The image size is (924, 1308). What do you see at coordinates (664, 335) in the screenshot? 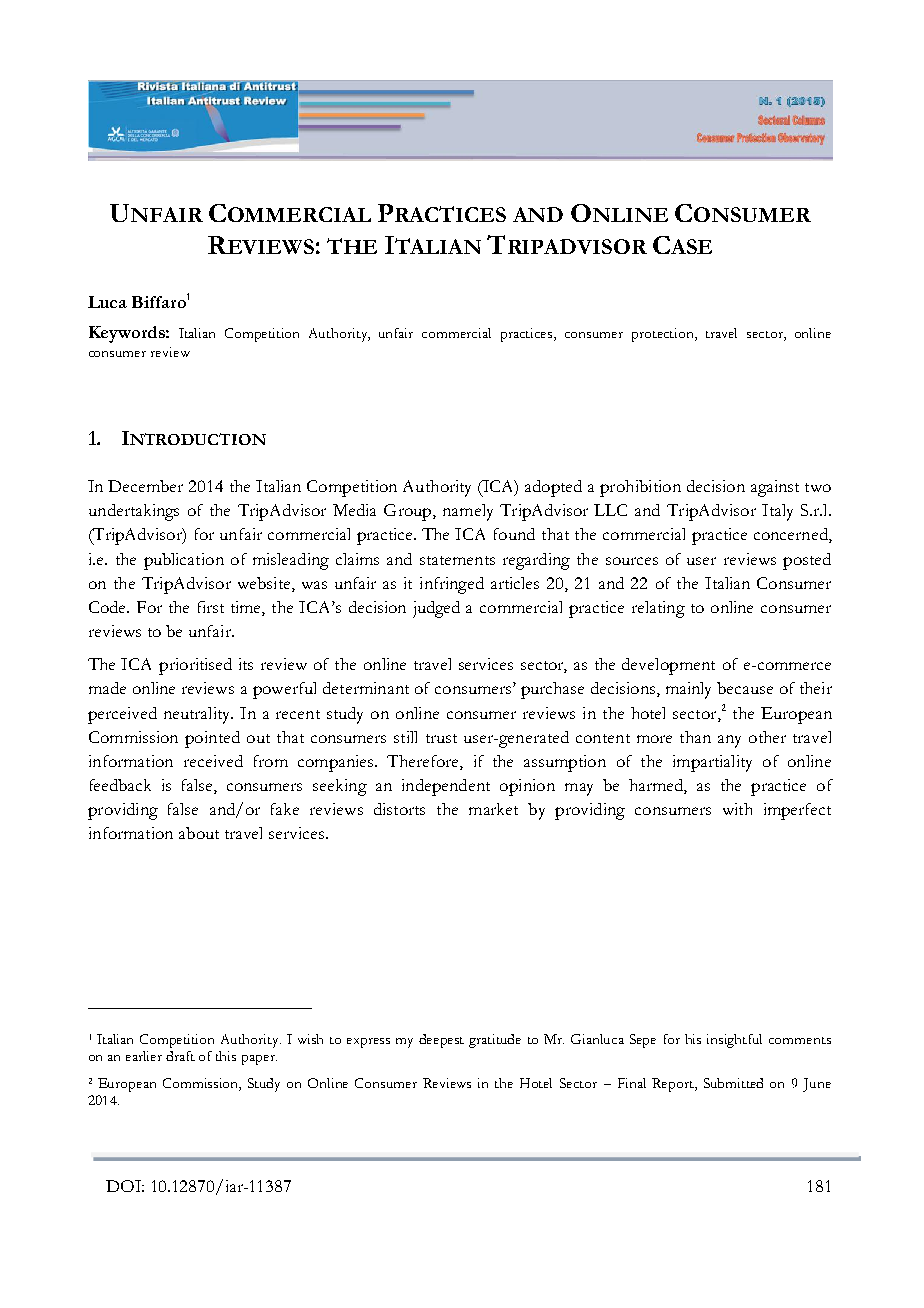
I see `protection` at bounding box center [664, 335].
